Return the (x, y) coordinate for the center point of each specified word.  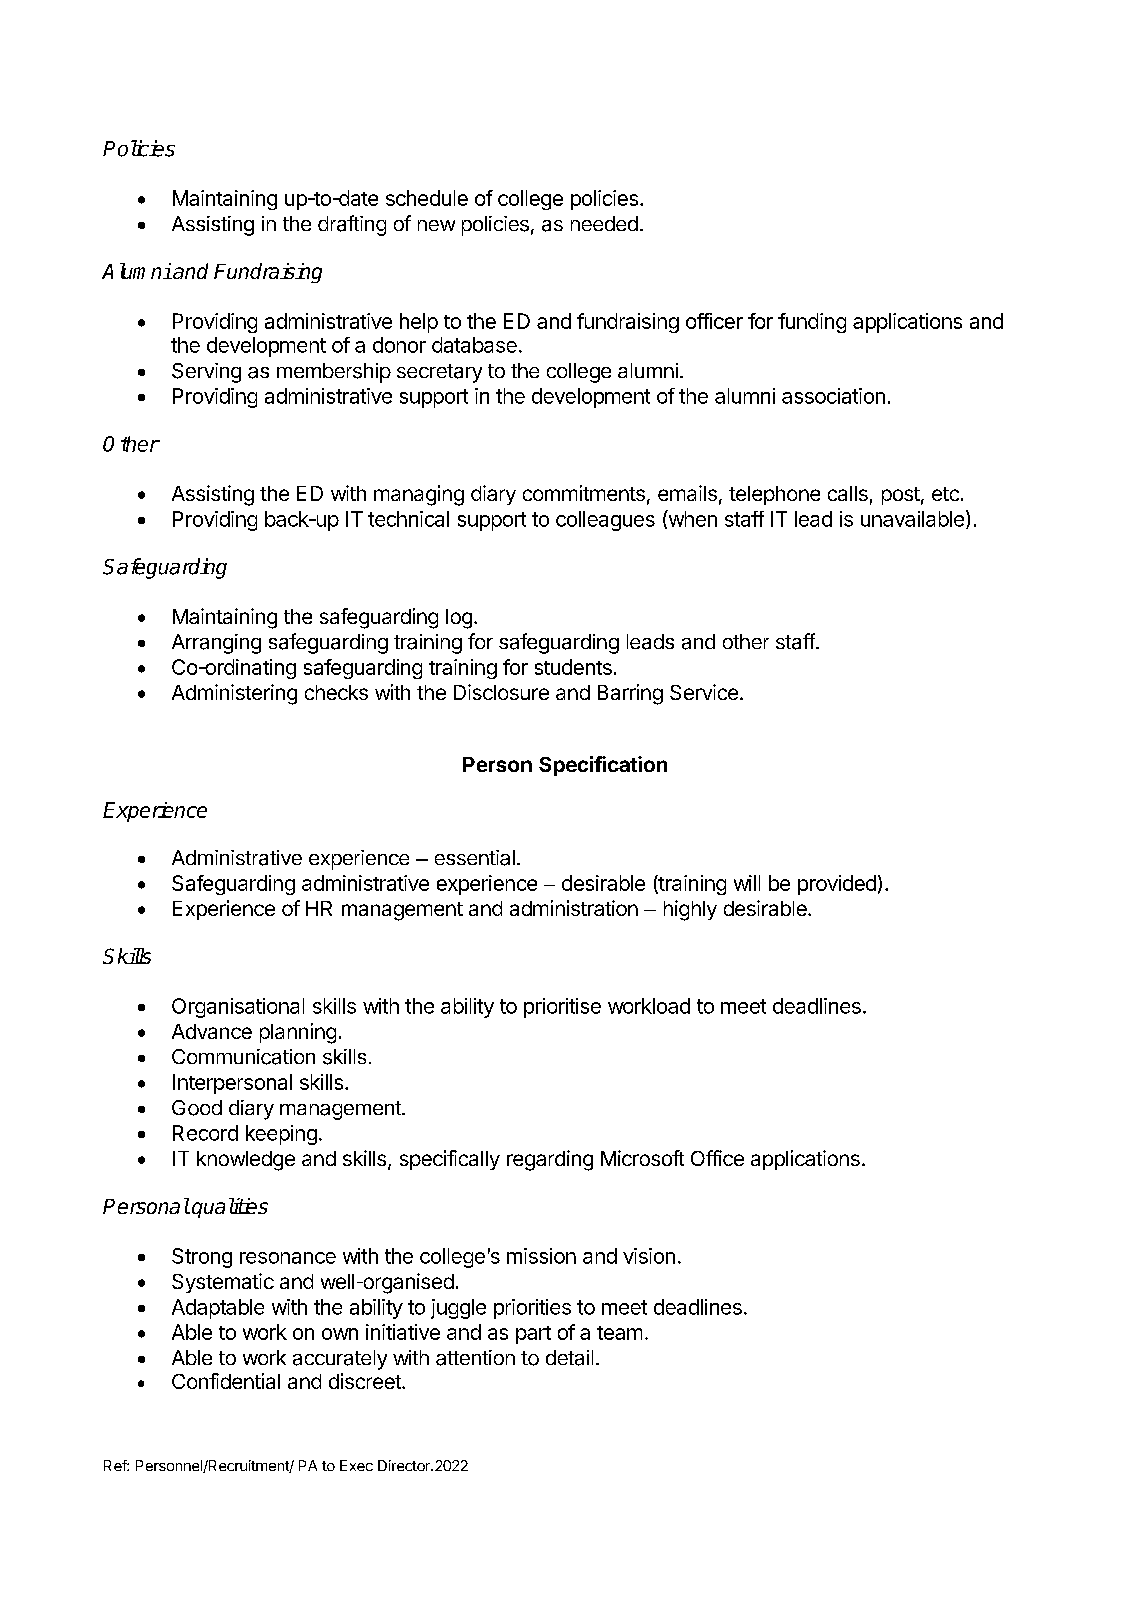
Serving (206, 373)
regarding (550, 1160)
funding (812, 323)
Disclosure (501, 692)
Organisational (238, 1008)
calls (848, 493)
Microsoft (642, 1158)
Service (704, 692)
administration (574, 908)
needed (604, 223)
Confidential (226, 1381)
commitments (584, 493)
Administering (234, 694)
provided (837, 885)
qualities (230, 1208)
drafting (352, 225)
